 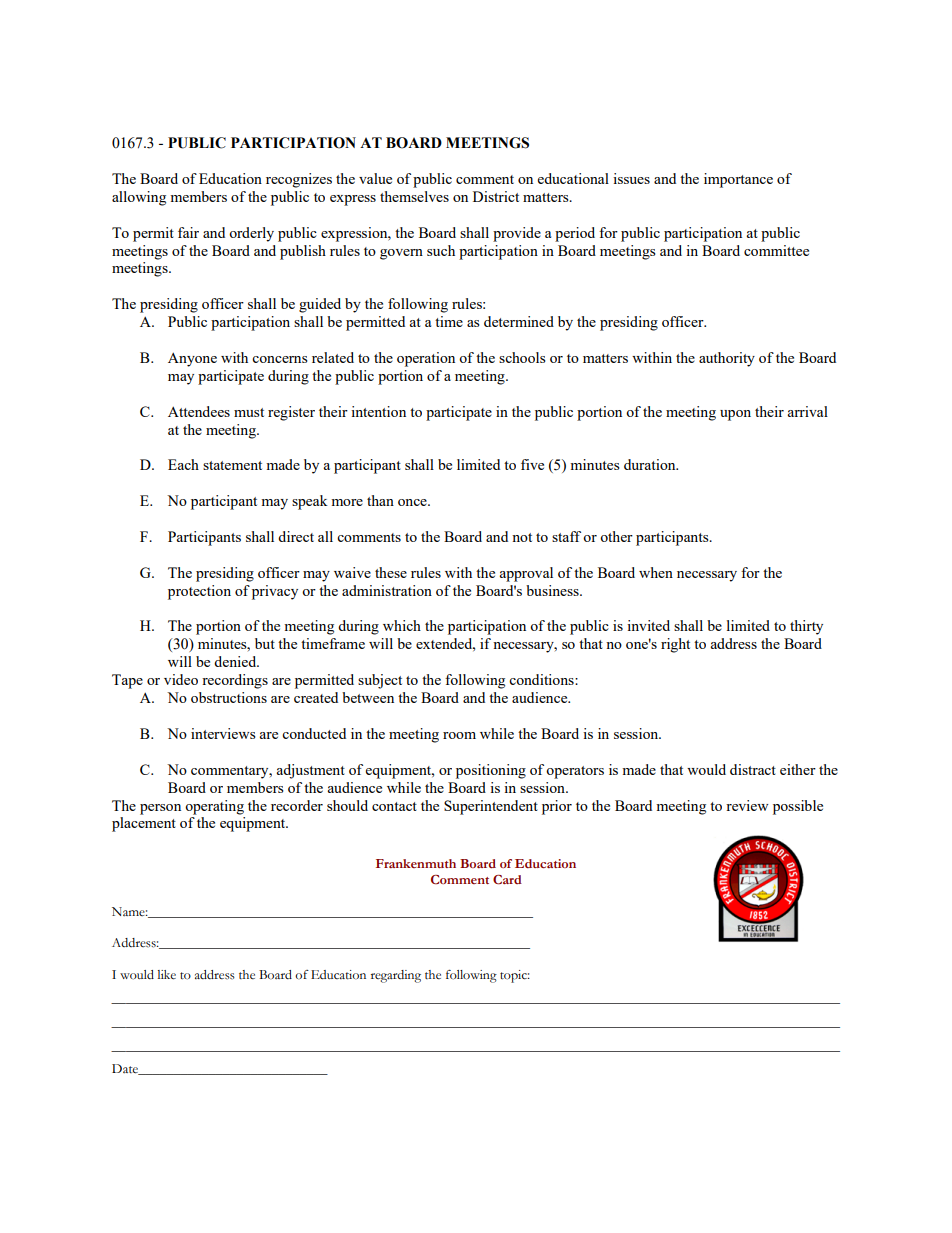 What do you see at coordinates (496, 196) in the screenshot?
I see `District` at bounding box center [496, 196].
